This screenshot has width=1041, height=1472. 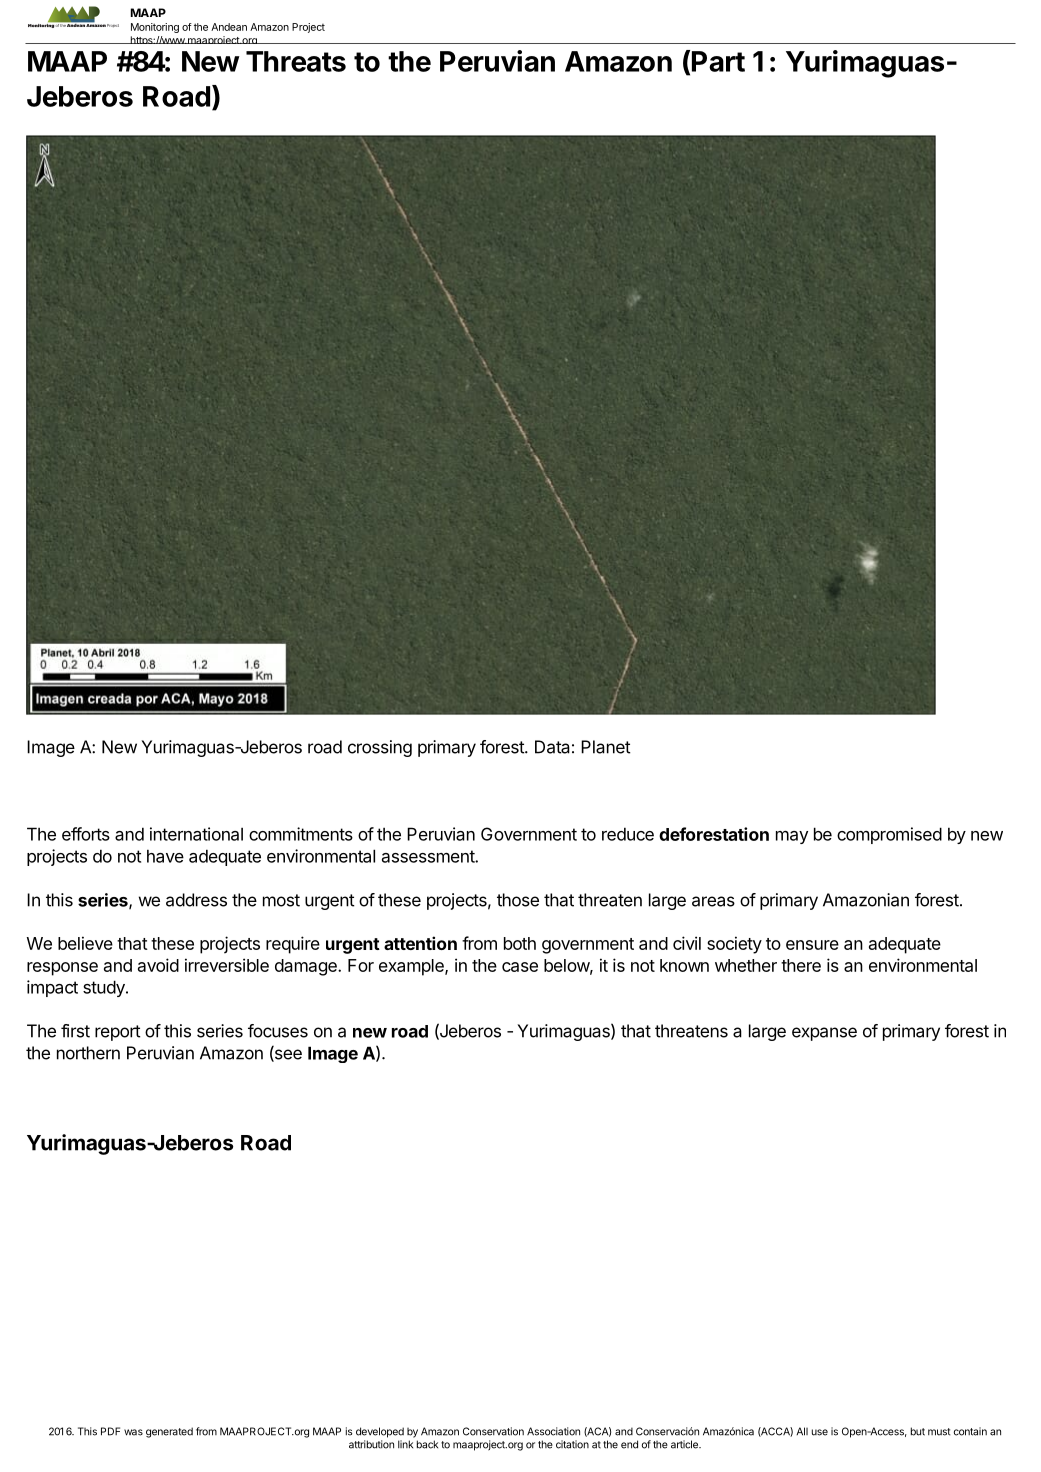 What do you see at coordinates (889, 835) in the screenshot?
I see `compromised` at bounding box center [889, 835].
